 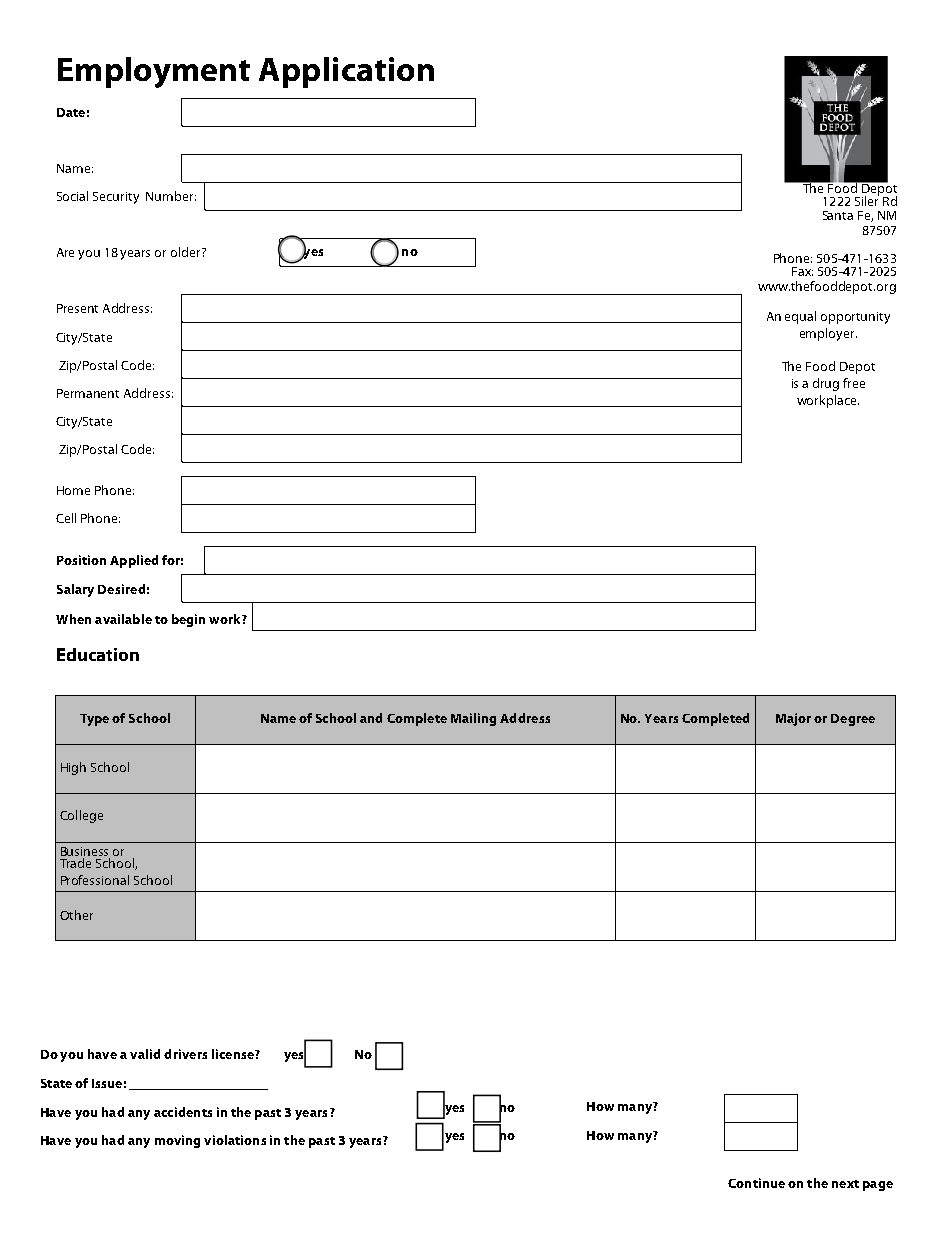 I want to click on Employment, so click(x=154, y=72).
